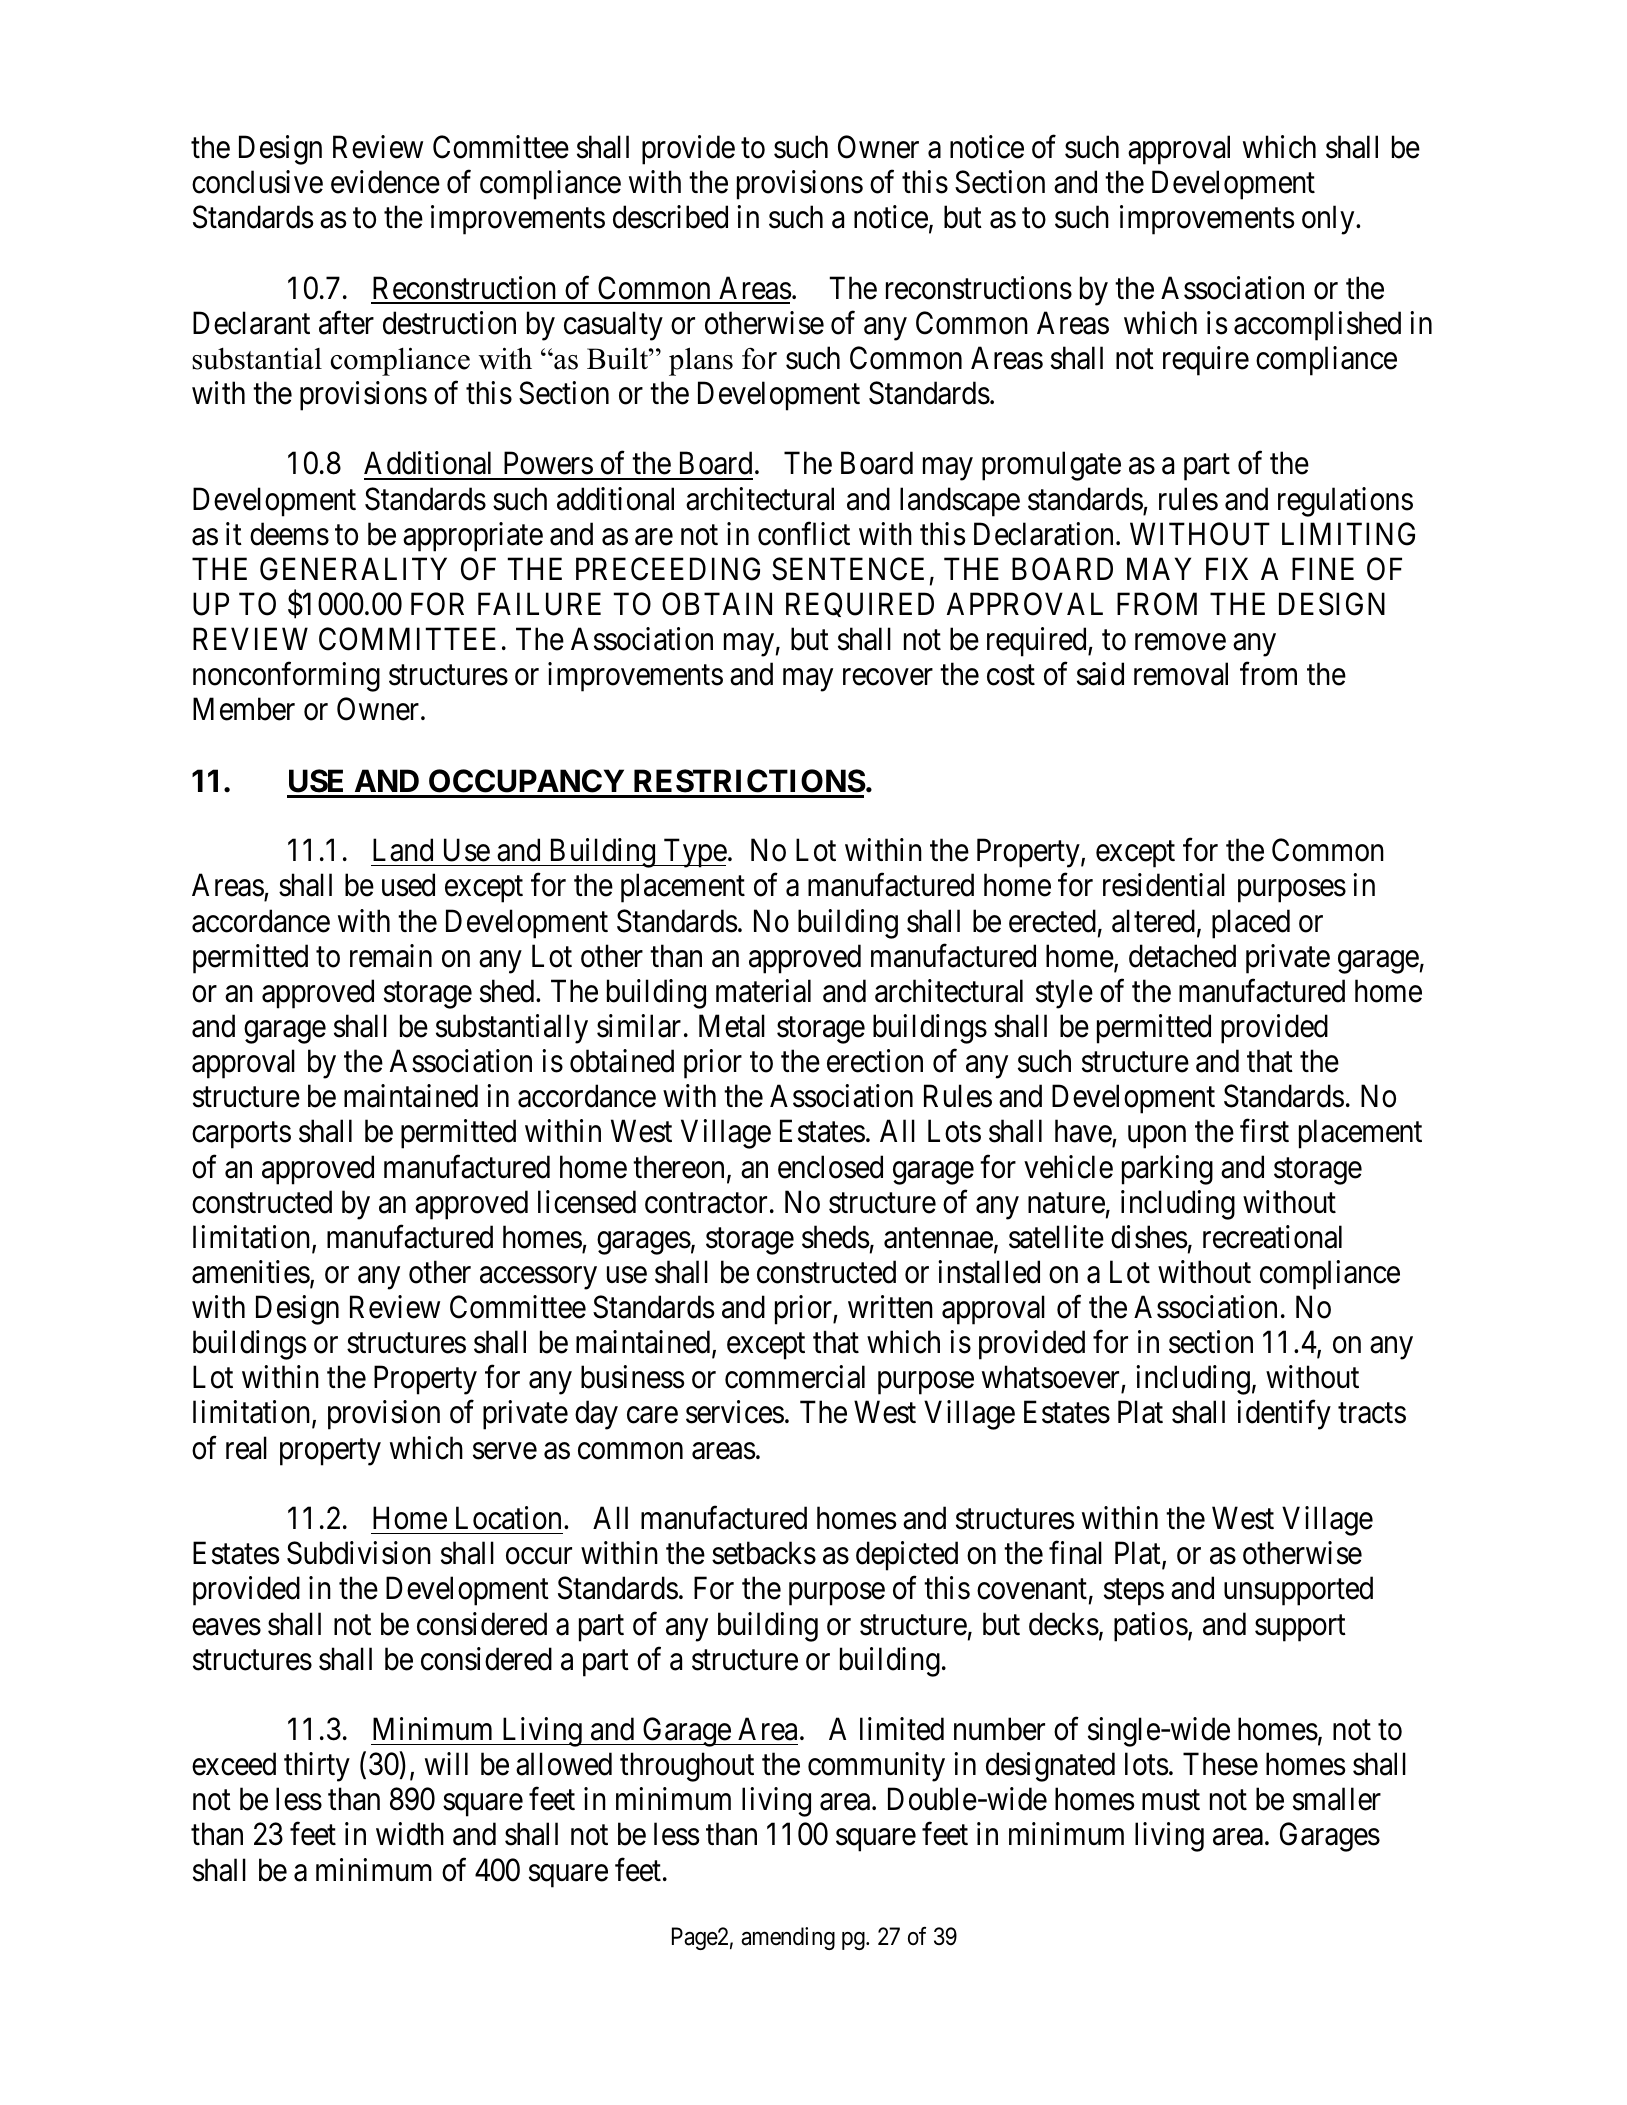 This screenshot has width=1627, height=2105. I want to click on Subdivision, so click(359, 1553).
